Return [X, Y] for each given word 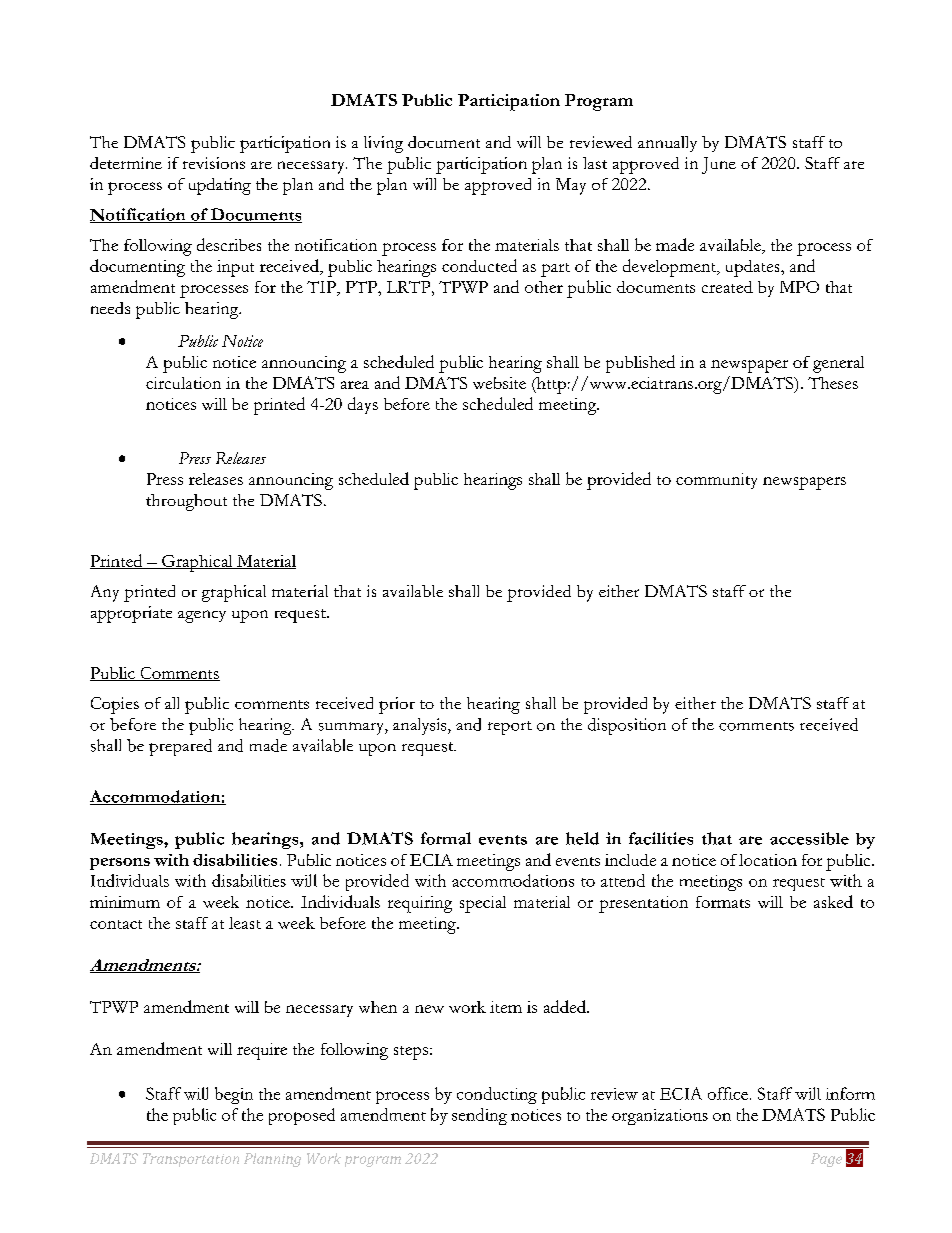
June [719, 165]
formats [723, 902]
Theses [833, 383]
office [728, 1093]
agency [202, 616]
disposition [627, 726]
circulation [183, 383]
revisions [214, 163]
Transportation [191, 1160]
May [571, 186]
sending [479, 1116]
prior [397, 705]
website [499, 383]
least [245, 923]
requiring [420, 904]
